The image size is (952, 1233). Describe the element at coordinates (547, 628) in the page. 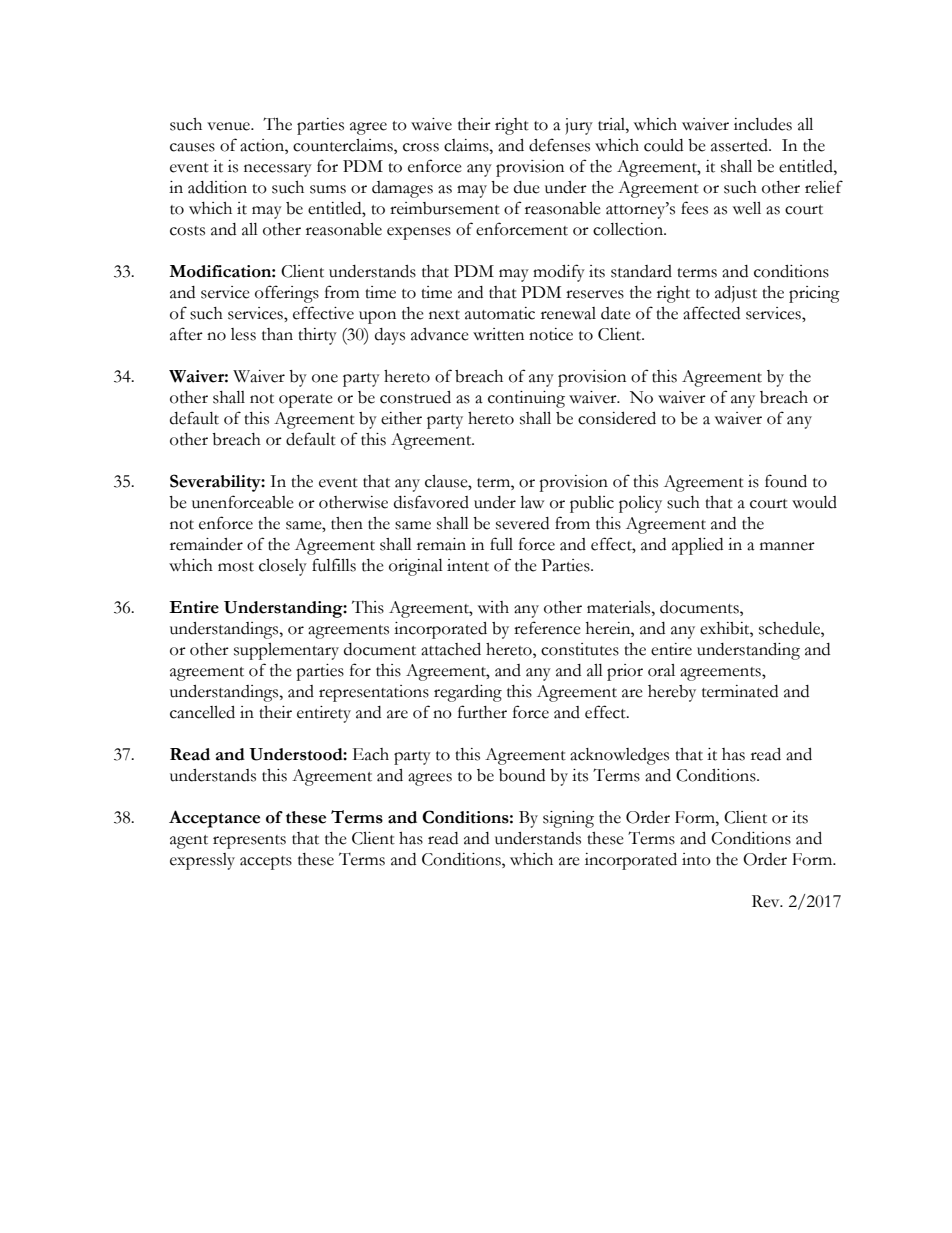

I see `reference` at that location.
